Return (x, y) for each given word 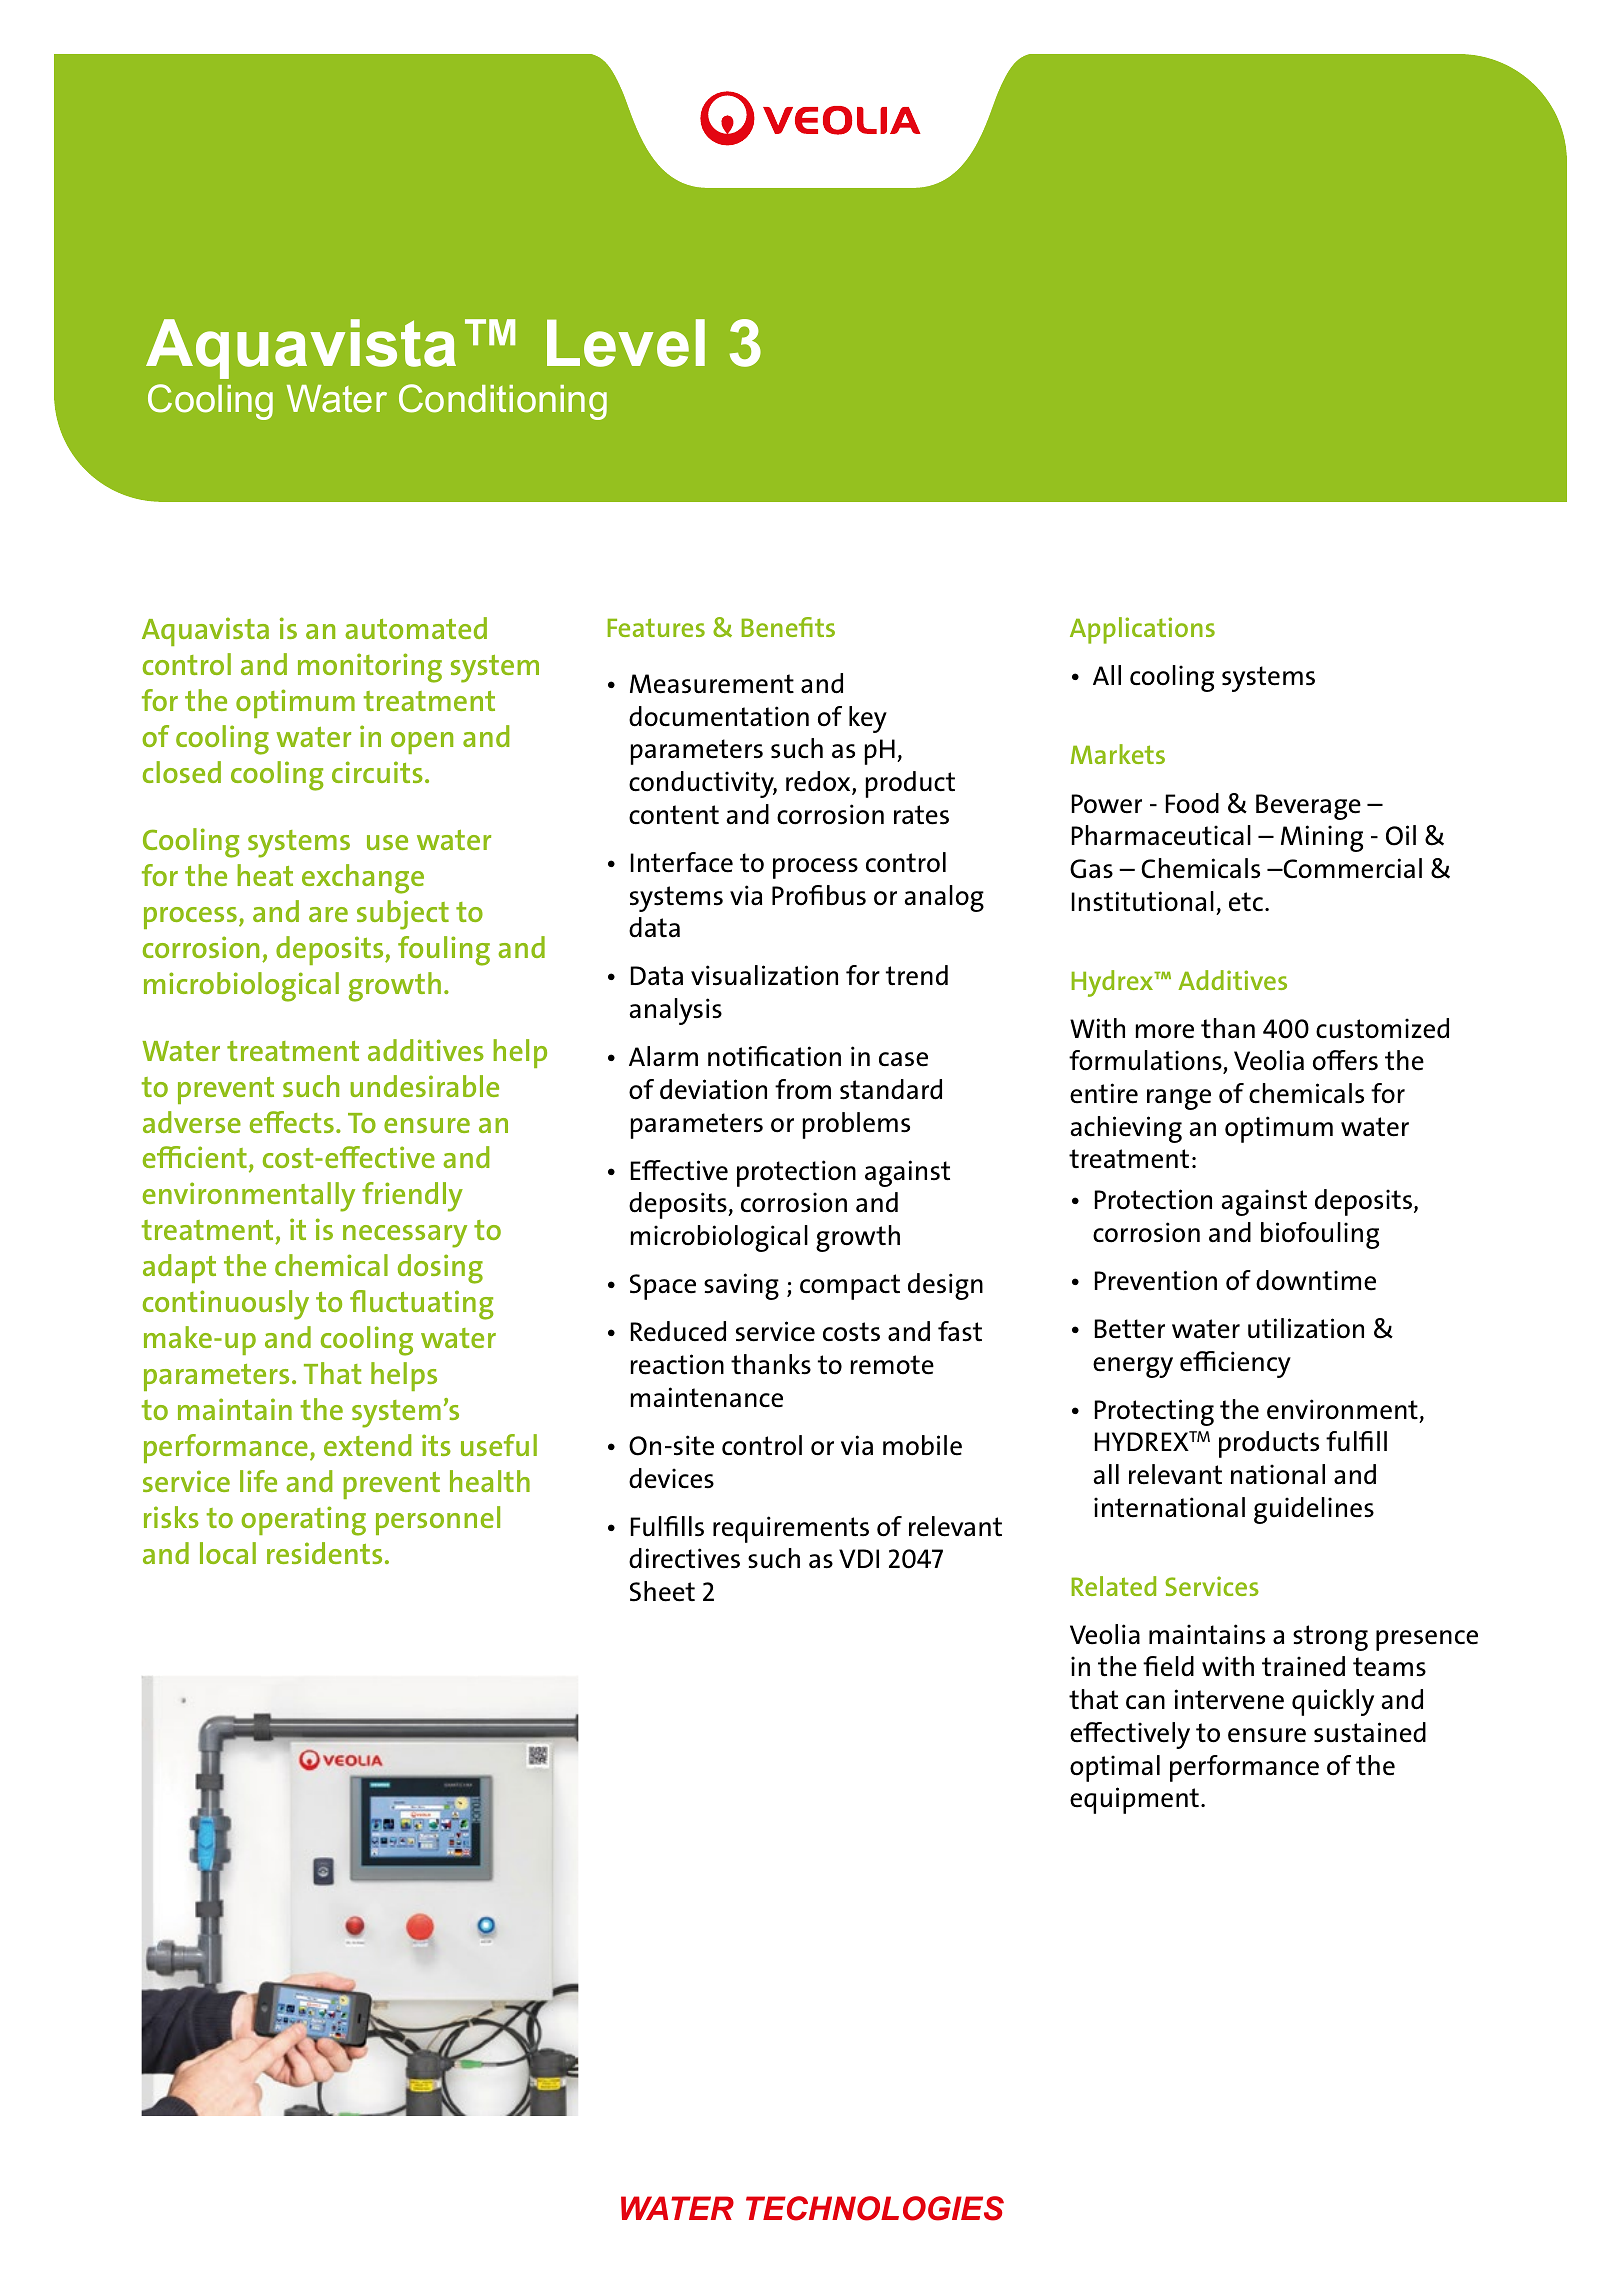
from (803, 1089)
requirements (791, 1529)
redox (819, 782)
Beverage (1308, 807)
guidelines (1314, 1510)
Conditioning (503, 402)
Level (626, 343)
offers (1345, 1060)
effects (292, 1122)
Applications (1142, 630)
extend (367, 1445)
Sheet (662, 1591)
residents (324, 1553)
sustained (1370, 1732)
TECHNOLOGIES (875, 2208)
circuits (377, 772)
